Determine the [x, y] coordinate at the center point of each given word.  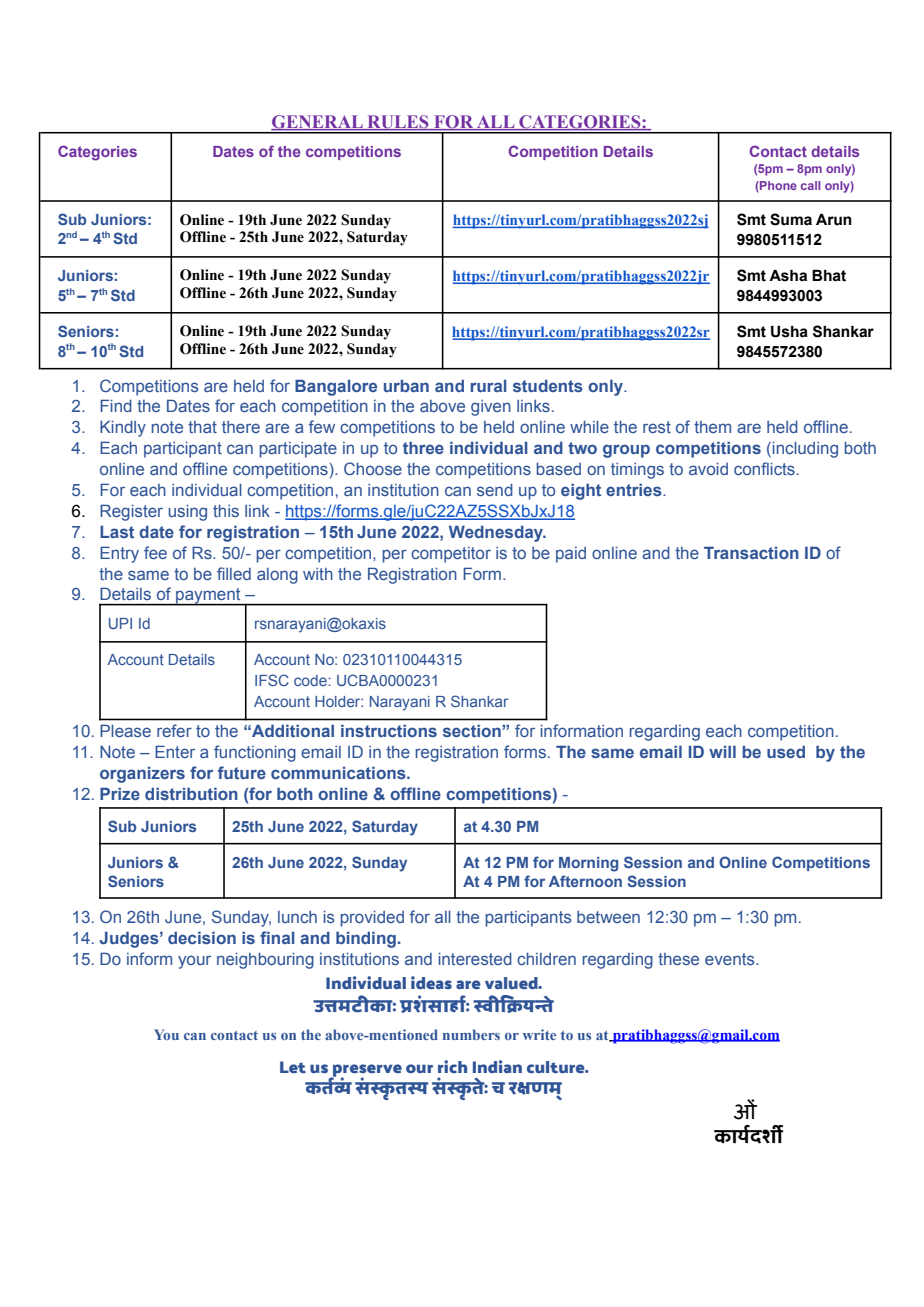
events [731, 959]
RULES [398, 123]
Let [293, 1067]
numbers [471, 1034]
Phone [777, 186]
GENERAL [318, 123]
